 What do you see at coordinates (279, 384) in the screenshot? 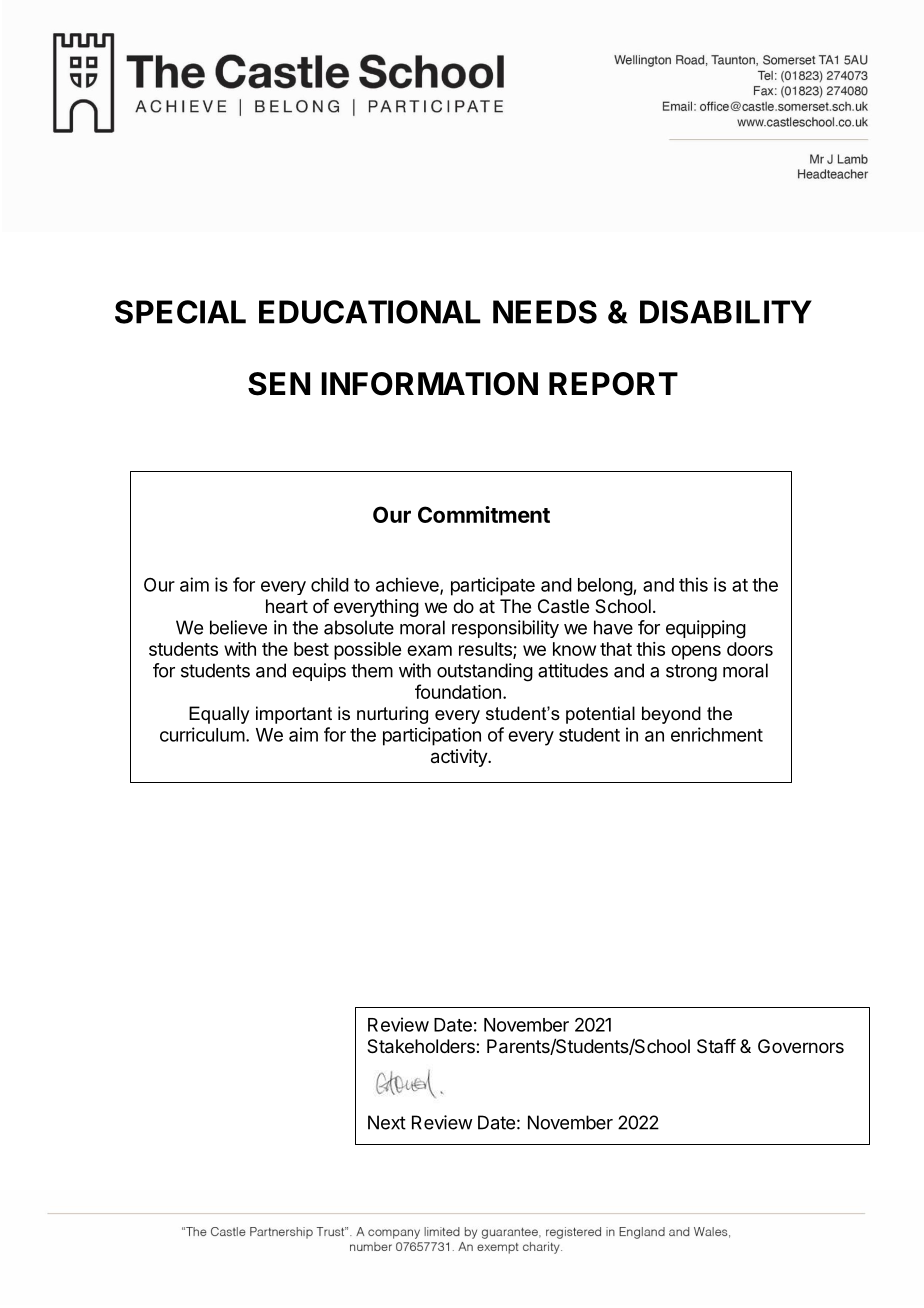
I see `SEN` at bounding box center [279, 384].
